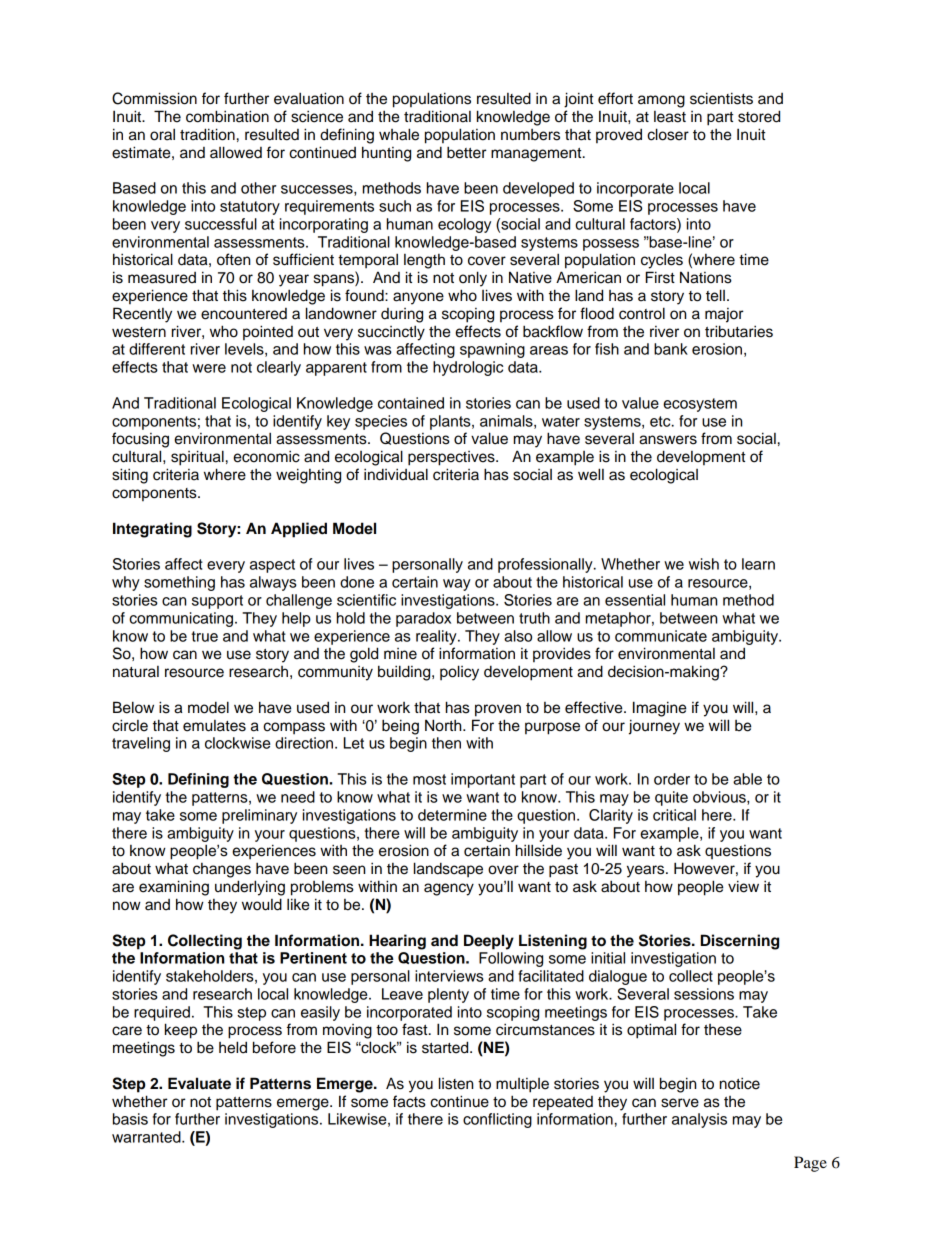 The width and height of the screenshot is (952, 1233). What do you see at coordinates (497, 1120) in the screenshot?
I see `conflicting` at bounding box center [497, 1120].
